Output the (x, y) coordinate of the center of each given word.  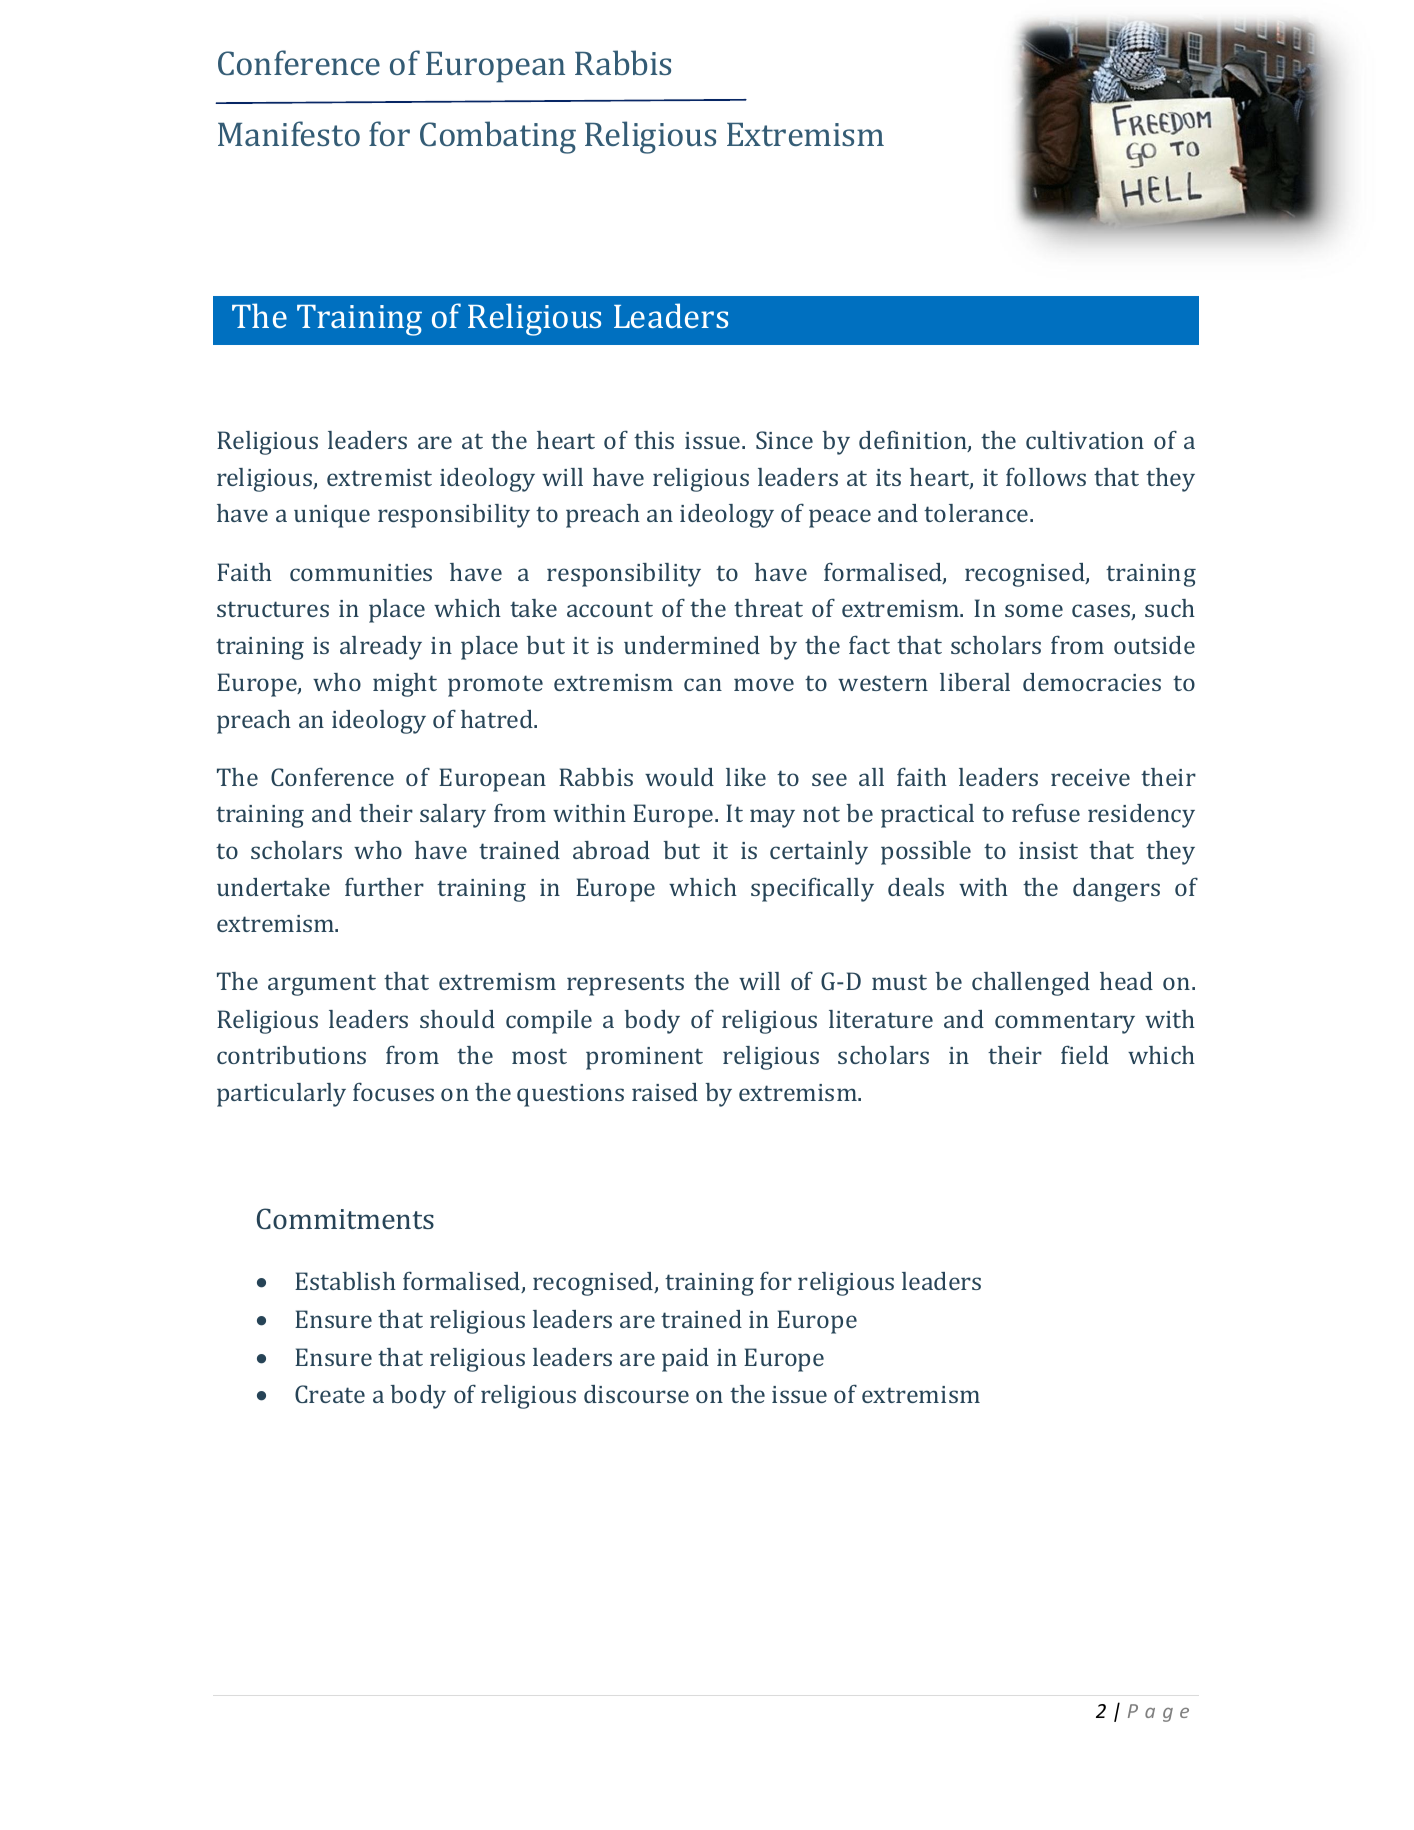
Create (330, 1394)
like (746, 777)
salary (453, 816)
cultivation (1085, 440)
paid (685, 1360)
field (1085, 1055)
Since (784, 440)
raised (665, 1092)
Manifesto (289, 133)
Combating (498, 137)
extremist (379, 477)
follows (1046, 477)
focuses (393, 1092)
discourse (636, 1394)
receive (1090, 777)
